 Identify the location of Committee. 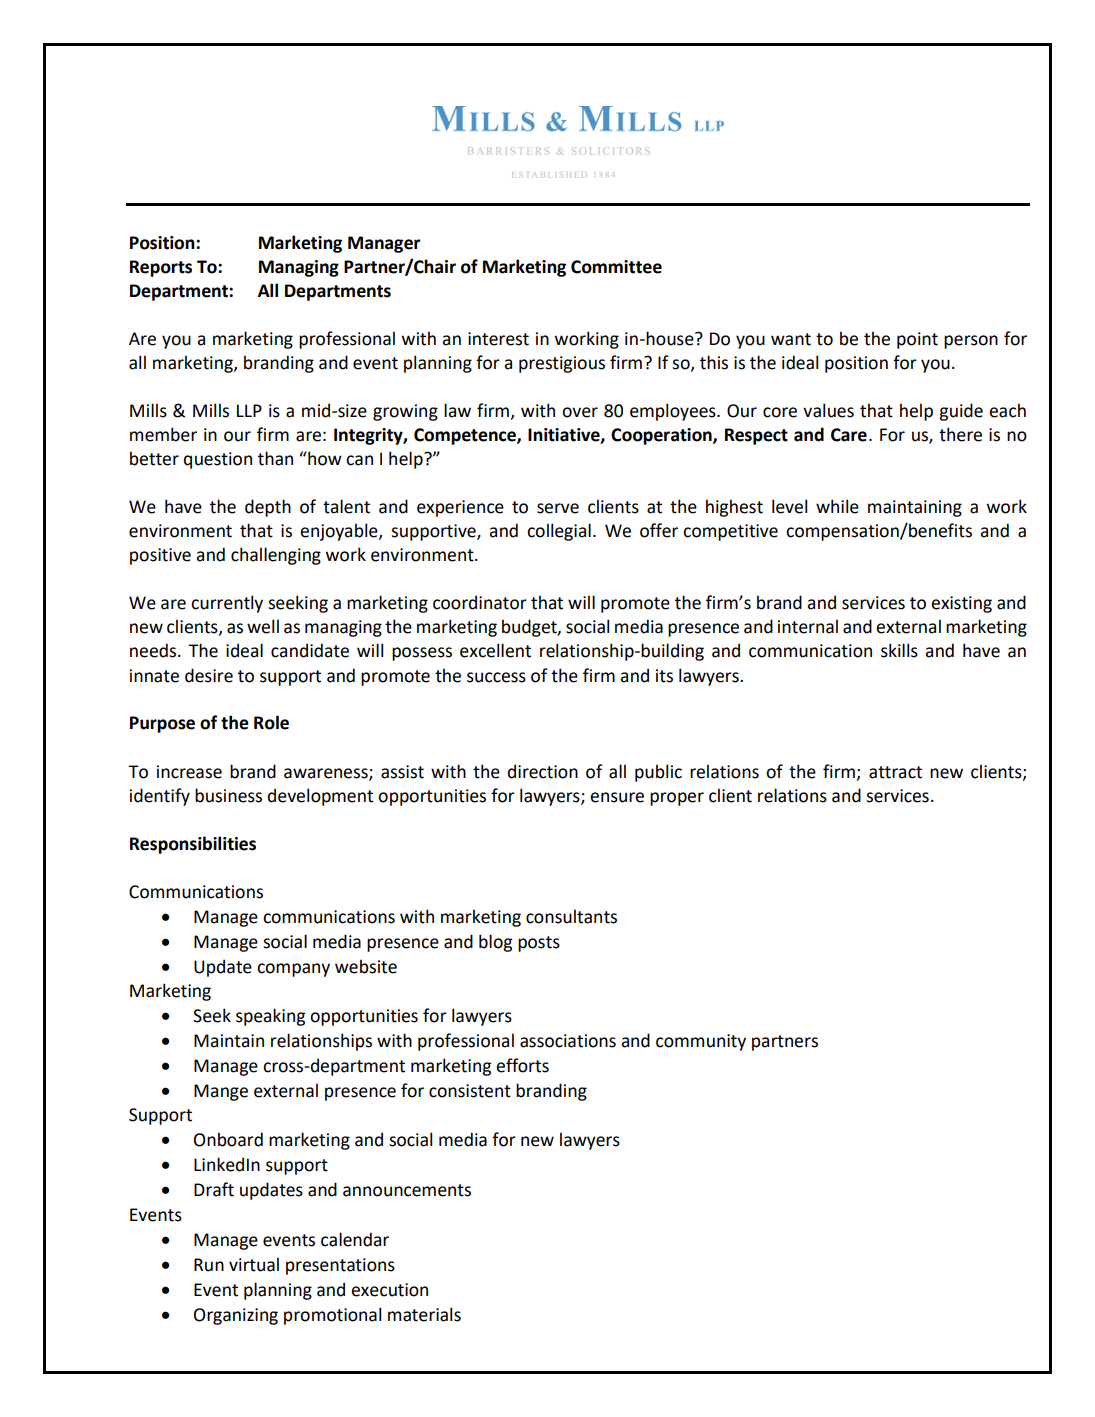
(616, 267).
